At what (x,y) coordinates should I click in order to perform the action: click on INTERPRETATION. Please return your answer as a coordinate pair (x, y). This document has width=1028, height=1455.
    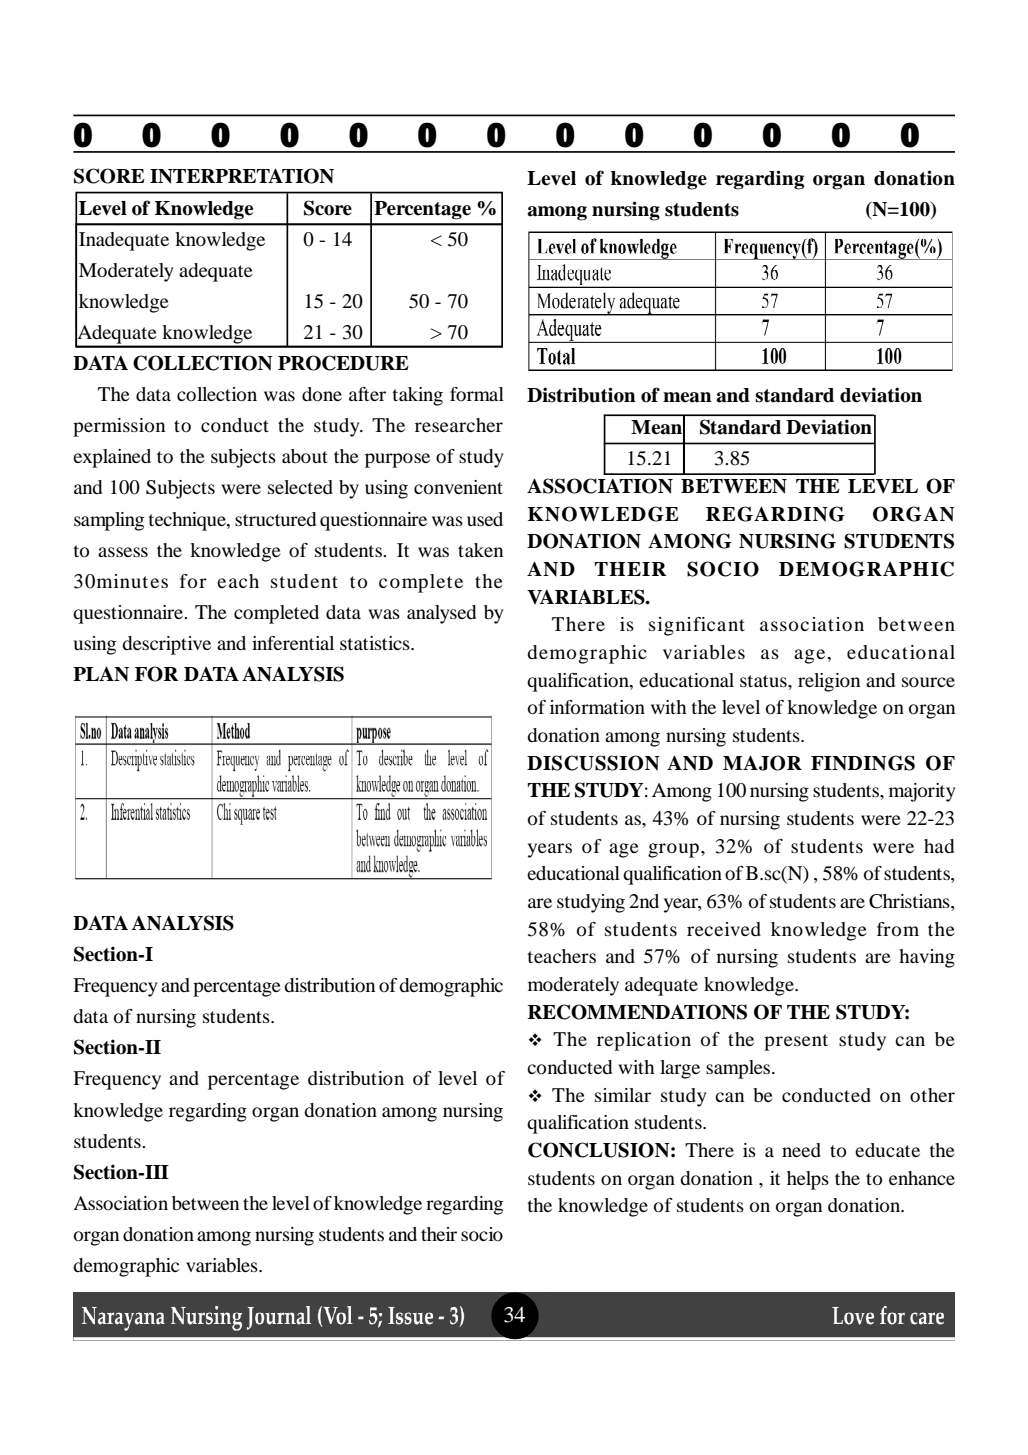
    Looking at the image, I should click on (242, 176).
